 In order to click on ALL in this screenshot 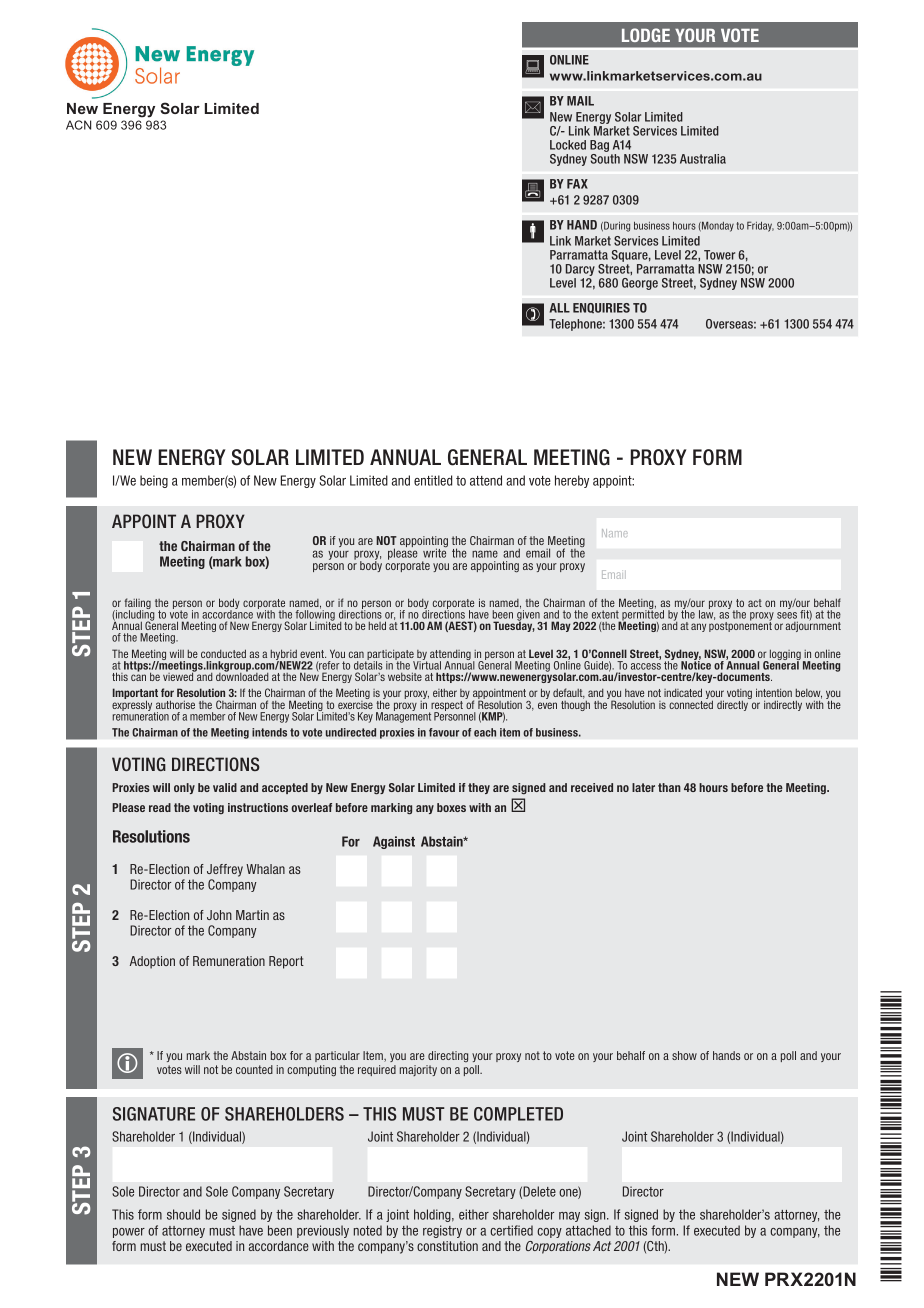, I will do `click(560, 308)`.
